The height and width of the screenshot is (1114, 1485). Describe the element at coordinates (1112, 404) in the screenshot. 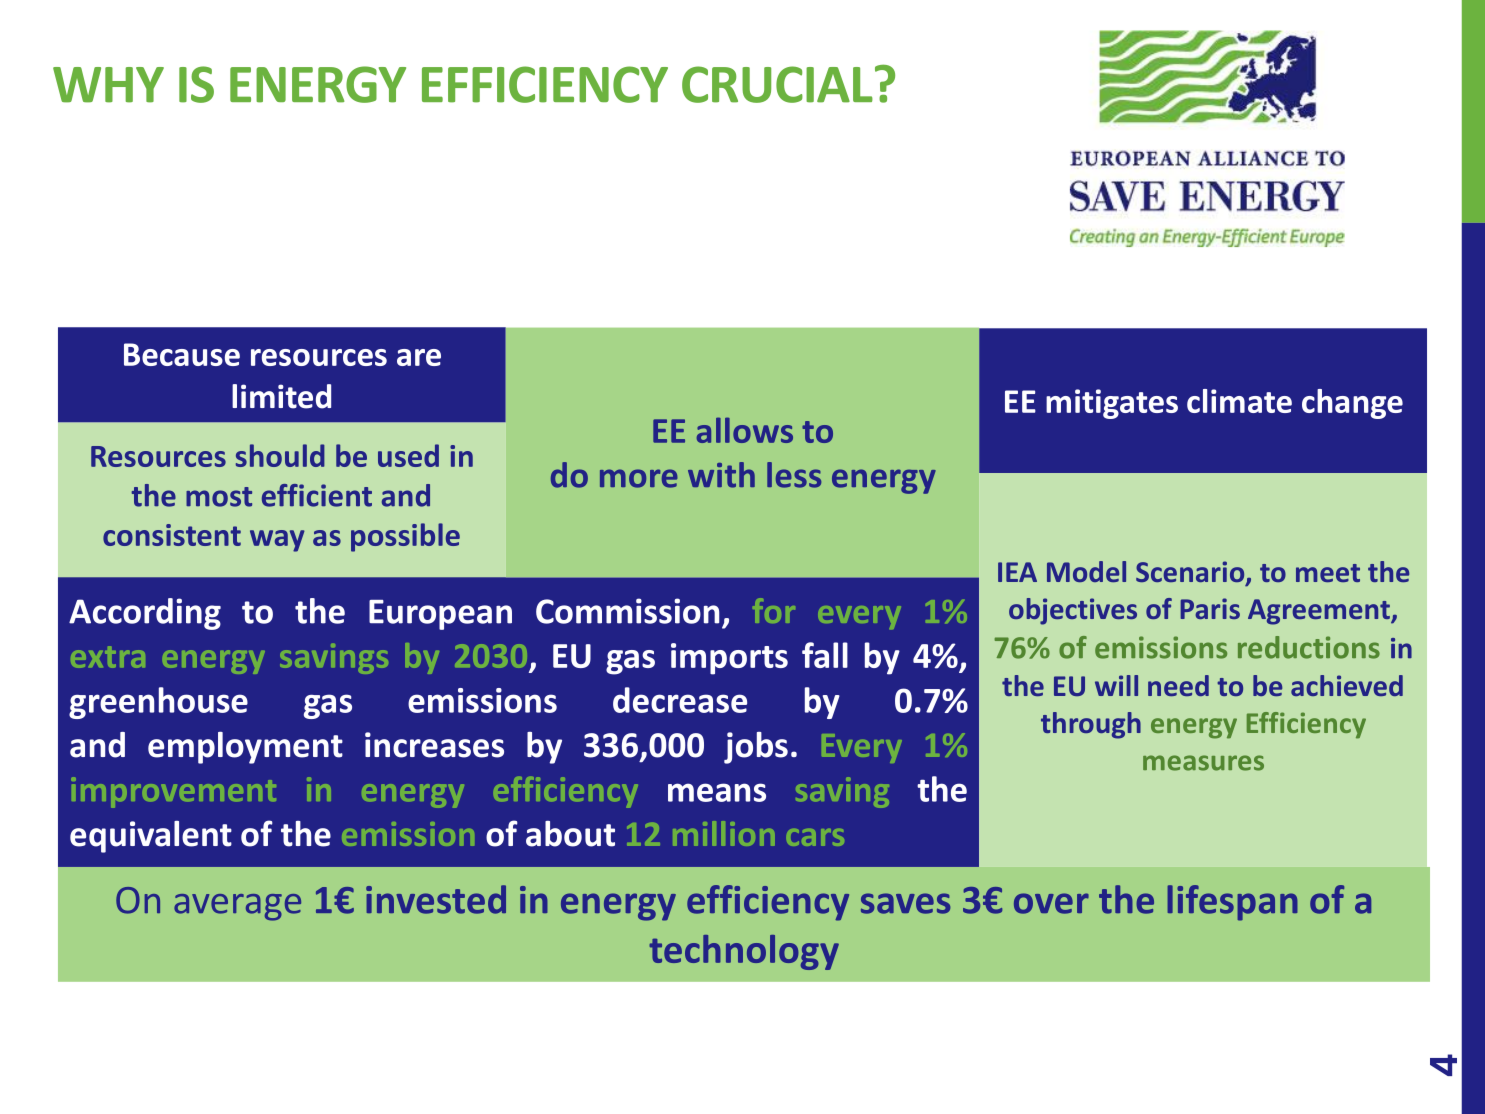

I see `mitigates` at that location.
